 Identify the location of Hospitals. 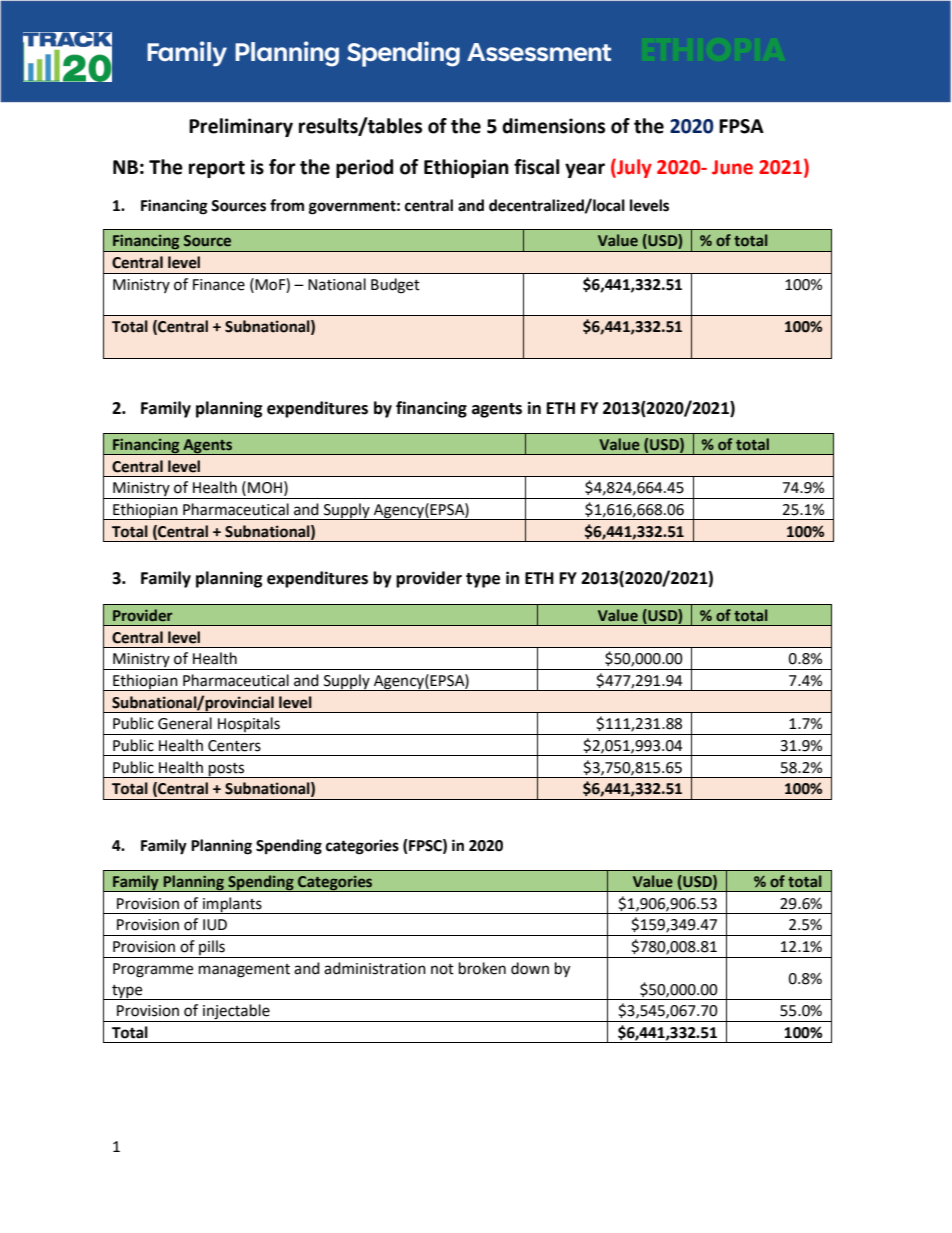
(249, 726).
